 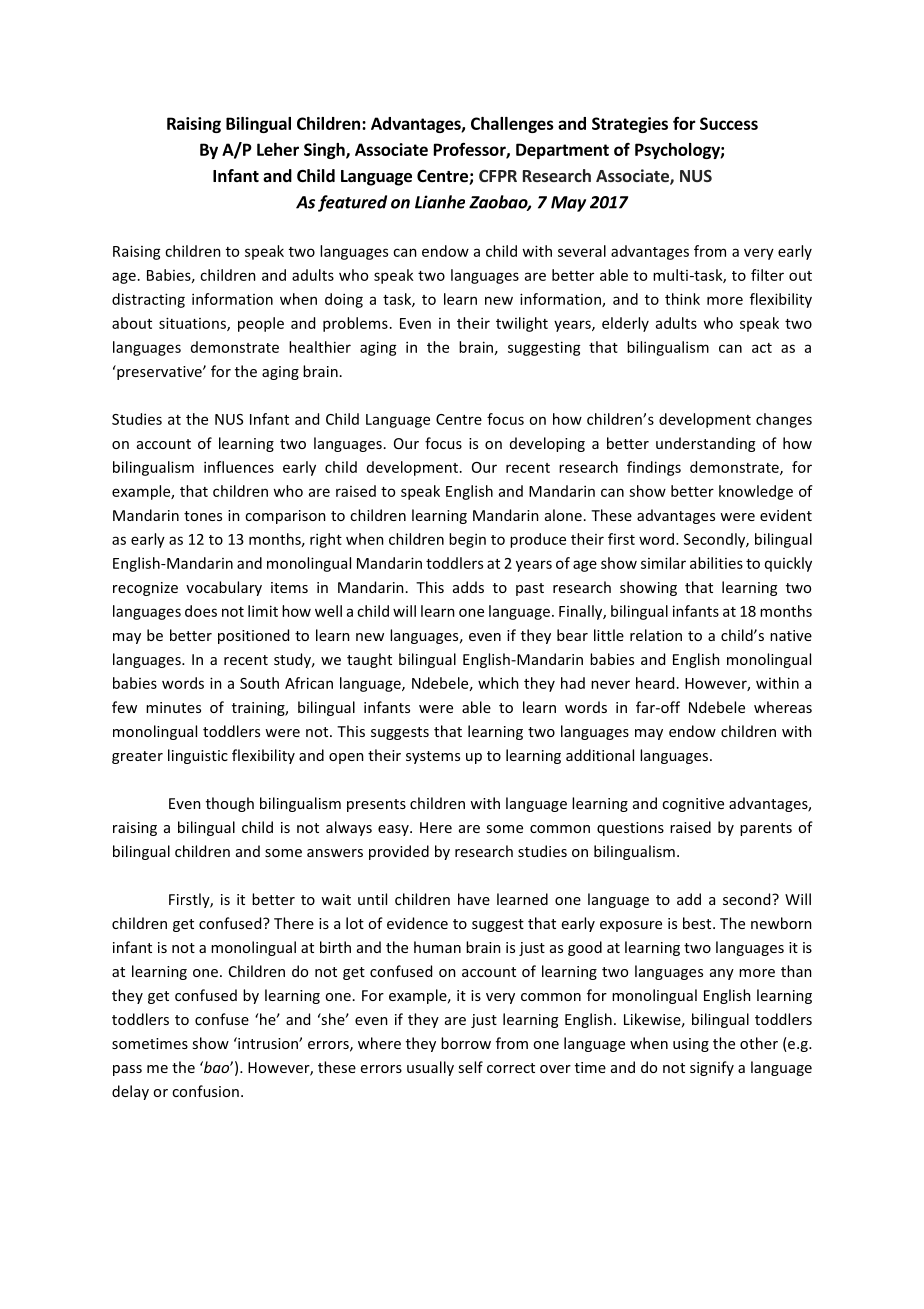 What do you see at coordinates (712, 1068) in the image?
I see `signify` at bounding box center [712, 1068].
